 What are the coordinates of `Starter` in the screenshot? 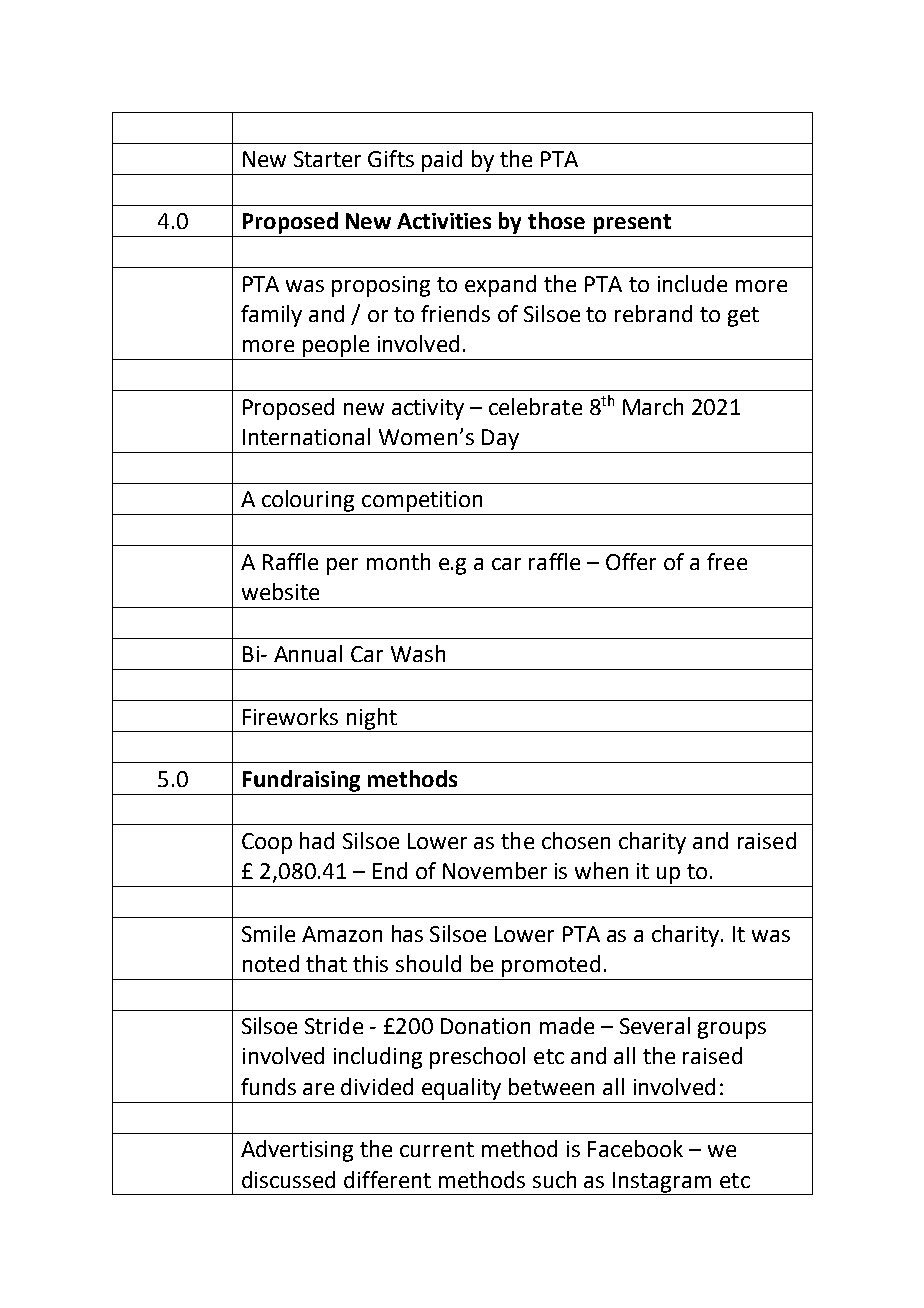 It's located at (327, 159).
